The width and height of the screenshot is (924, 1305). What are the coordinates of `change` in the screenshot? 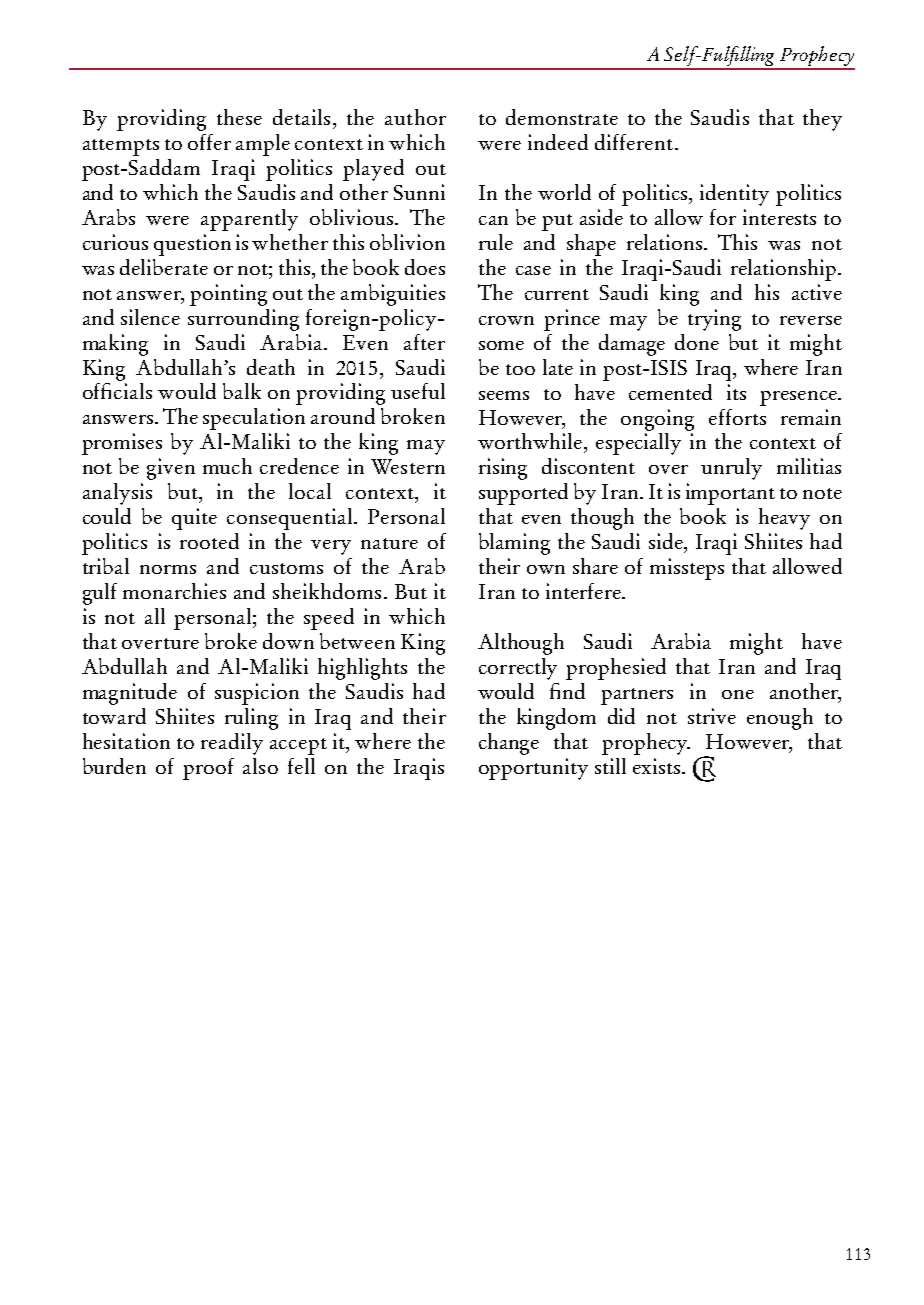 It's located at (509, 744).
